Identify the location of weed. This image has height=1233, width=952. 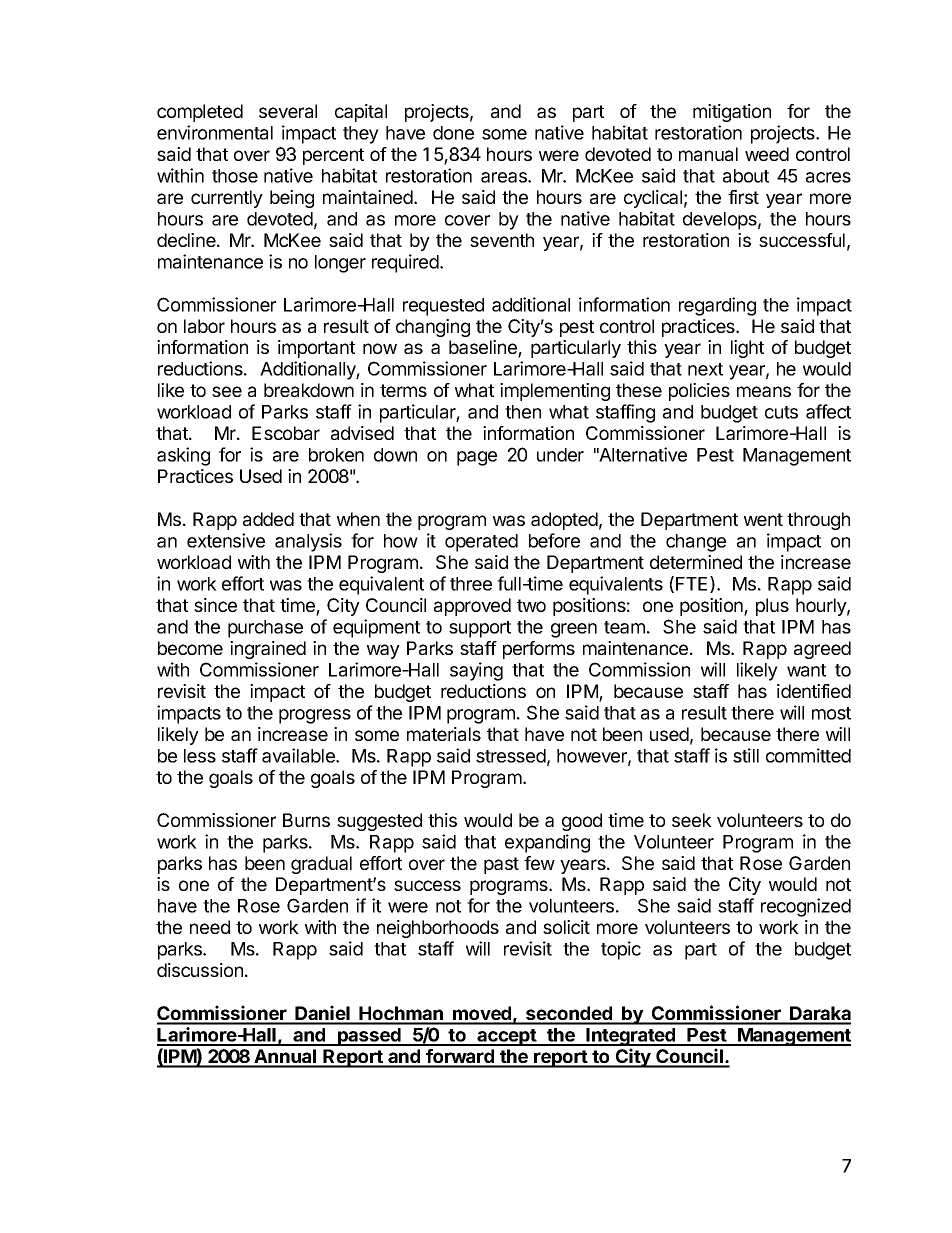
(767, 154).
